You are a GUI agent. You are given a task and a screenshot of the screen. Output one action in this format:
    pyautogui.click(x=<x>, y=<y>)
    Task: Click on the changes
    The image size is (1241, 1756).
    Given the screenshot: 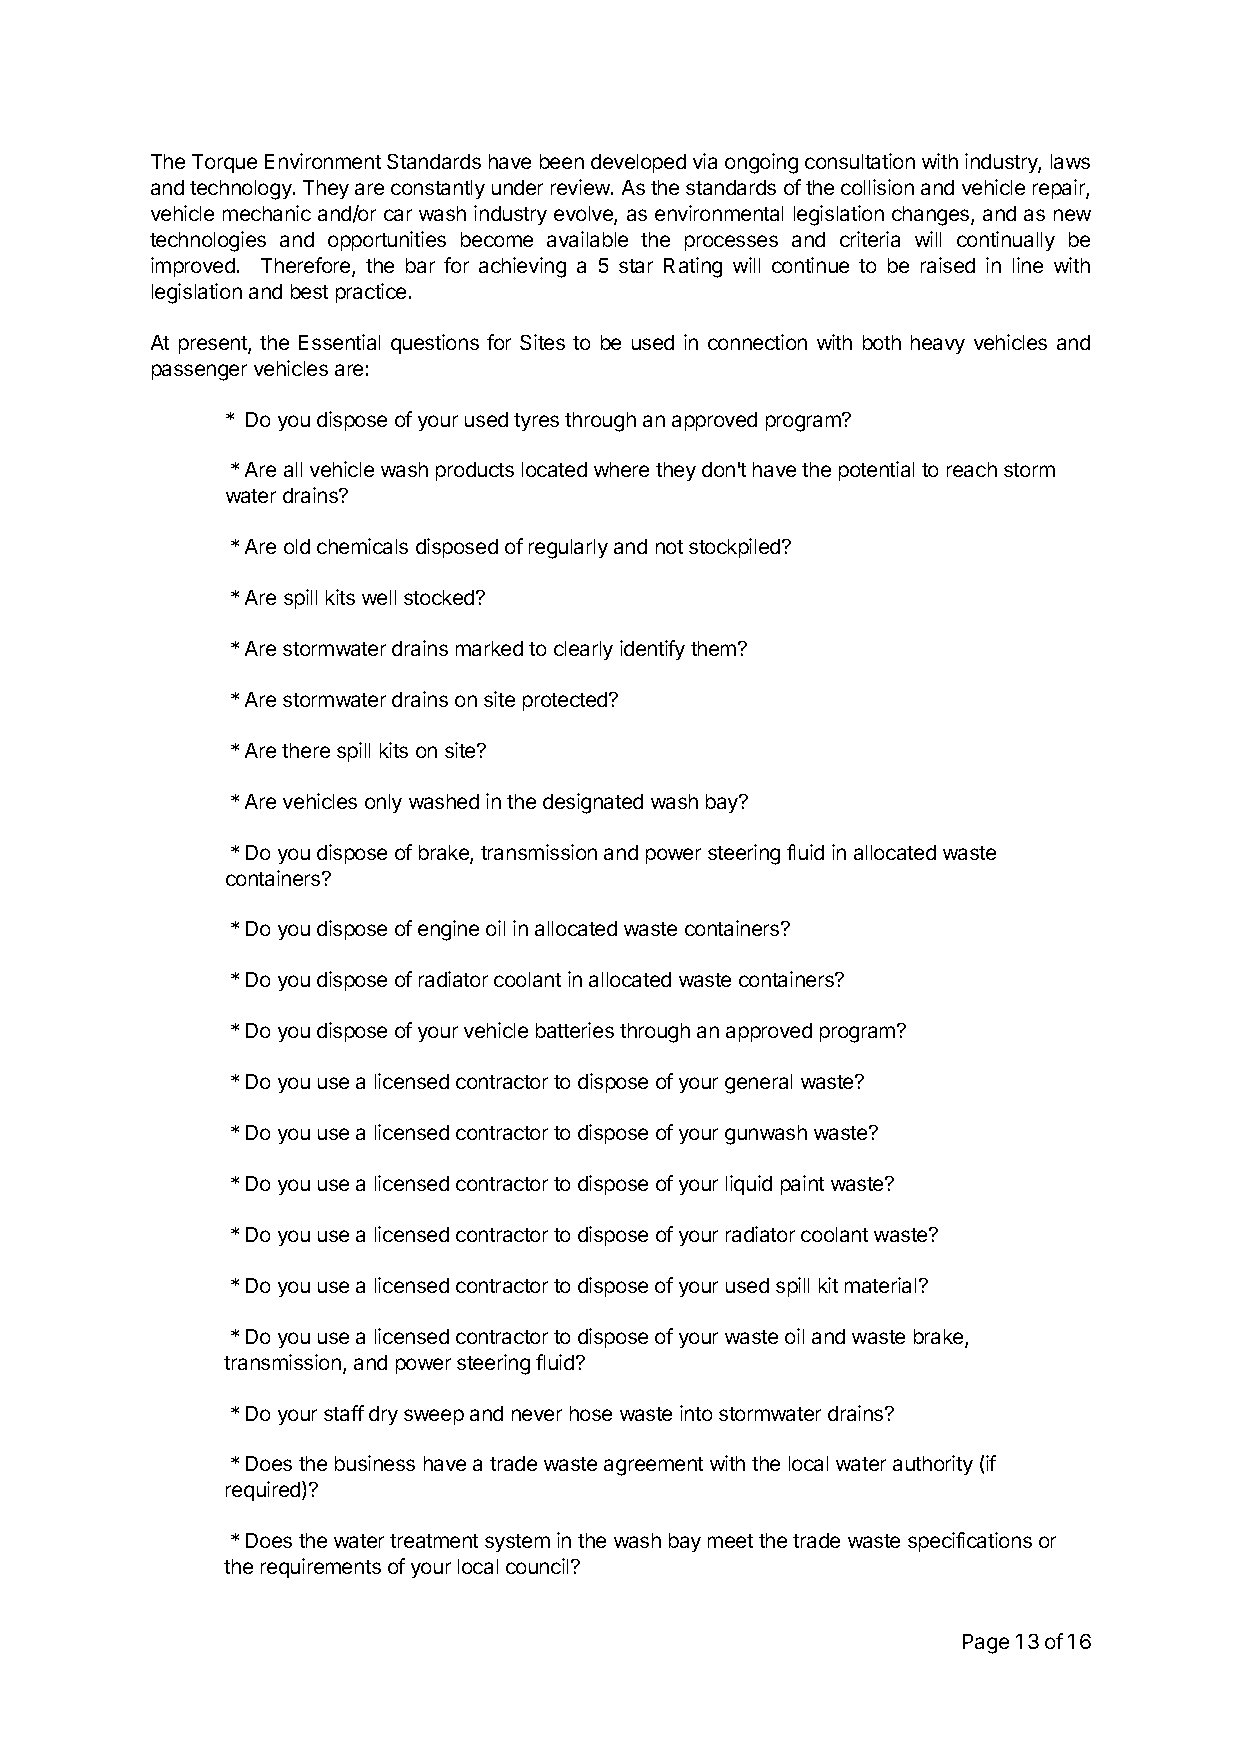 What is the action you would take?
    pyautogui.click(x=932, y=216)
